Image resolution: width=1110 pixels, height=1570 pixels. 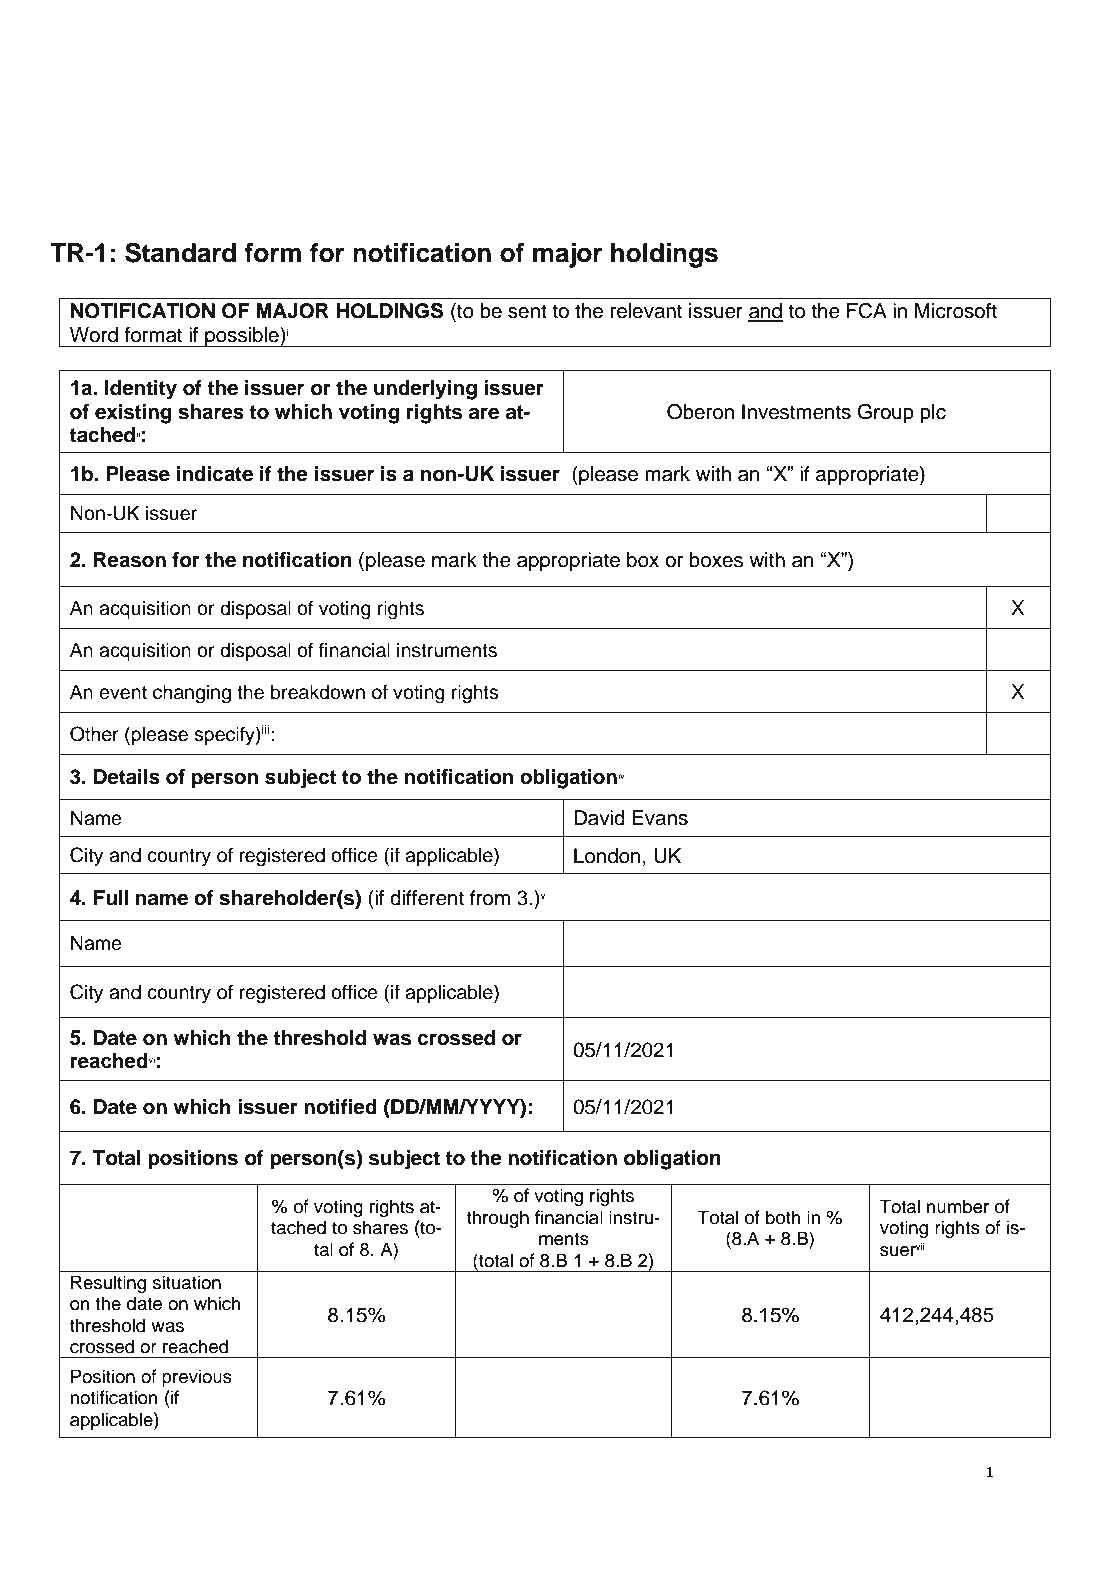 What do you see at coordinates (886, 414) in the image?
I see `Group` at bounding box center [886, 414].
